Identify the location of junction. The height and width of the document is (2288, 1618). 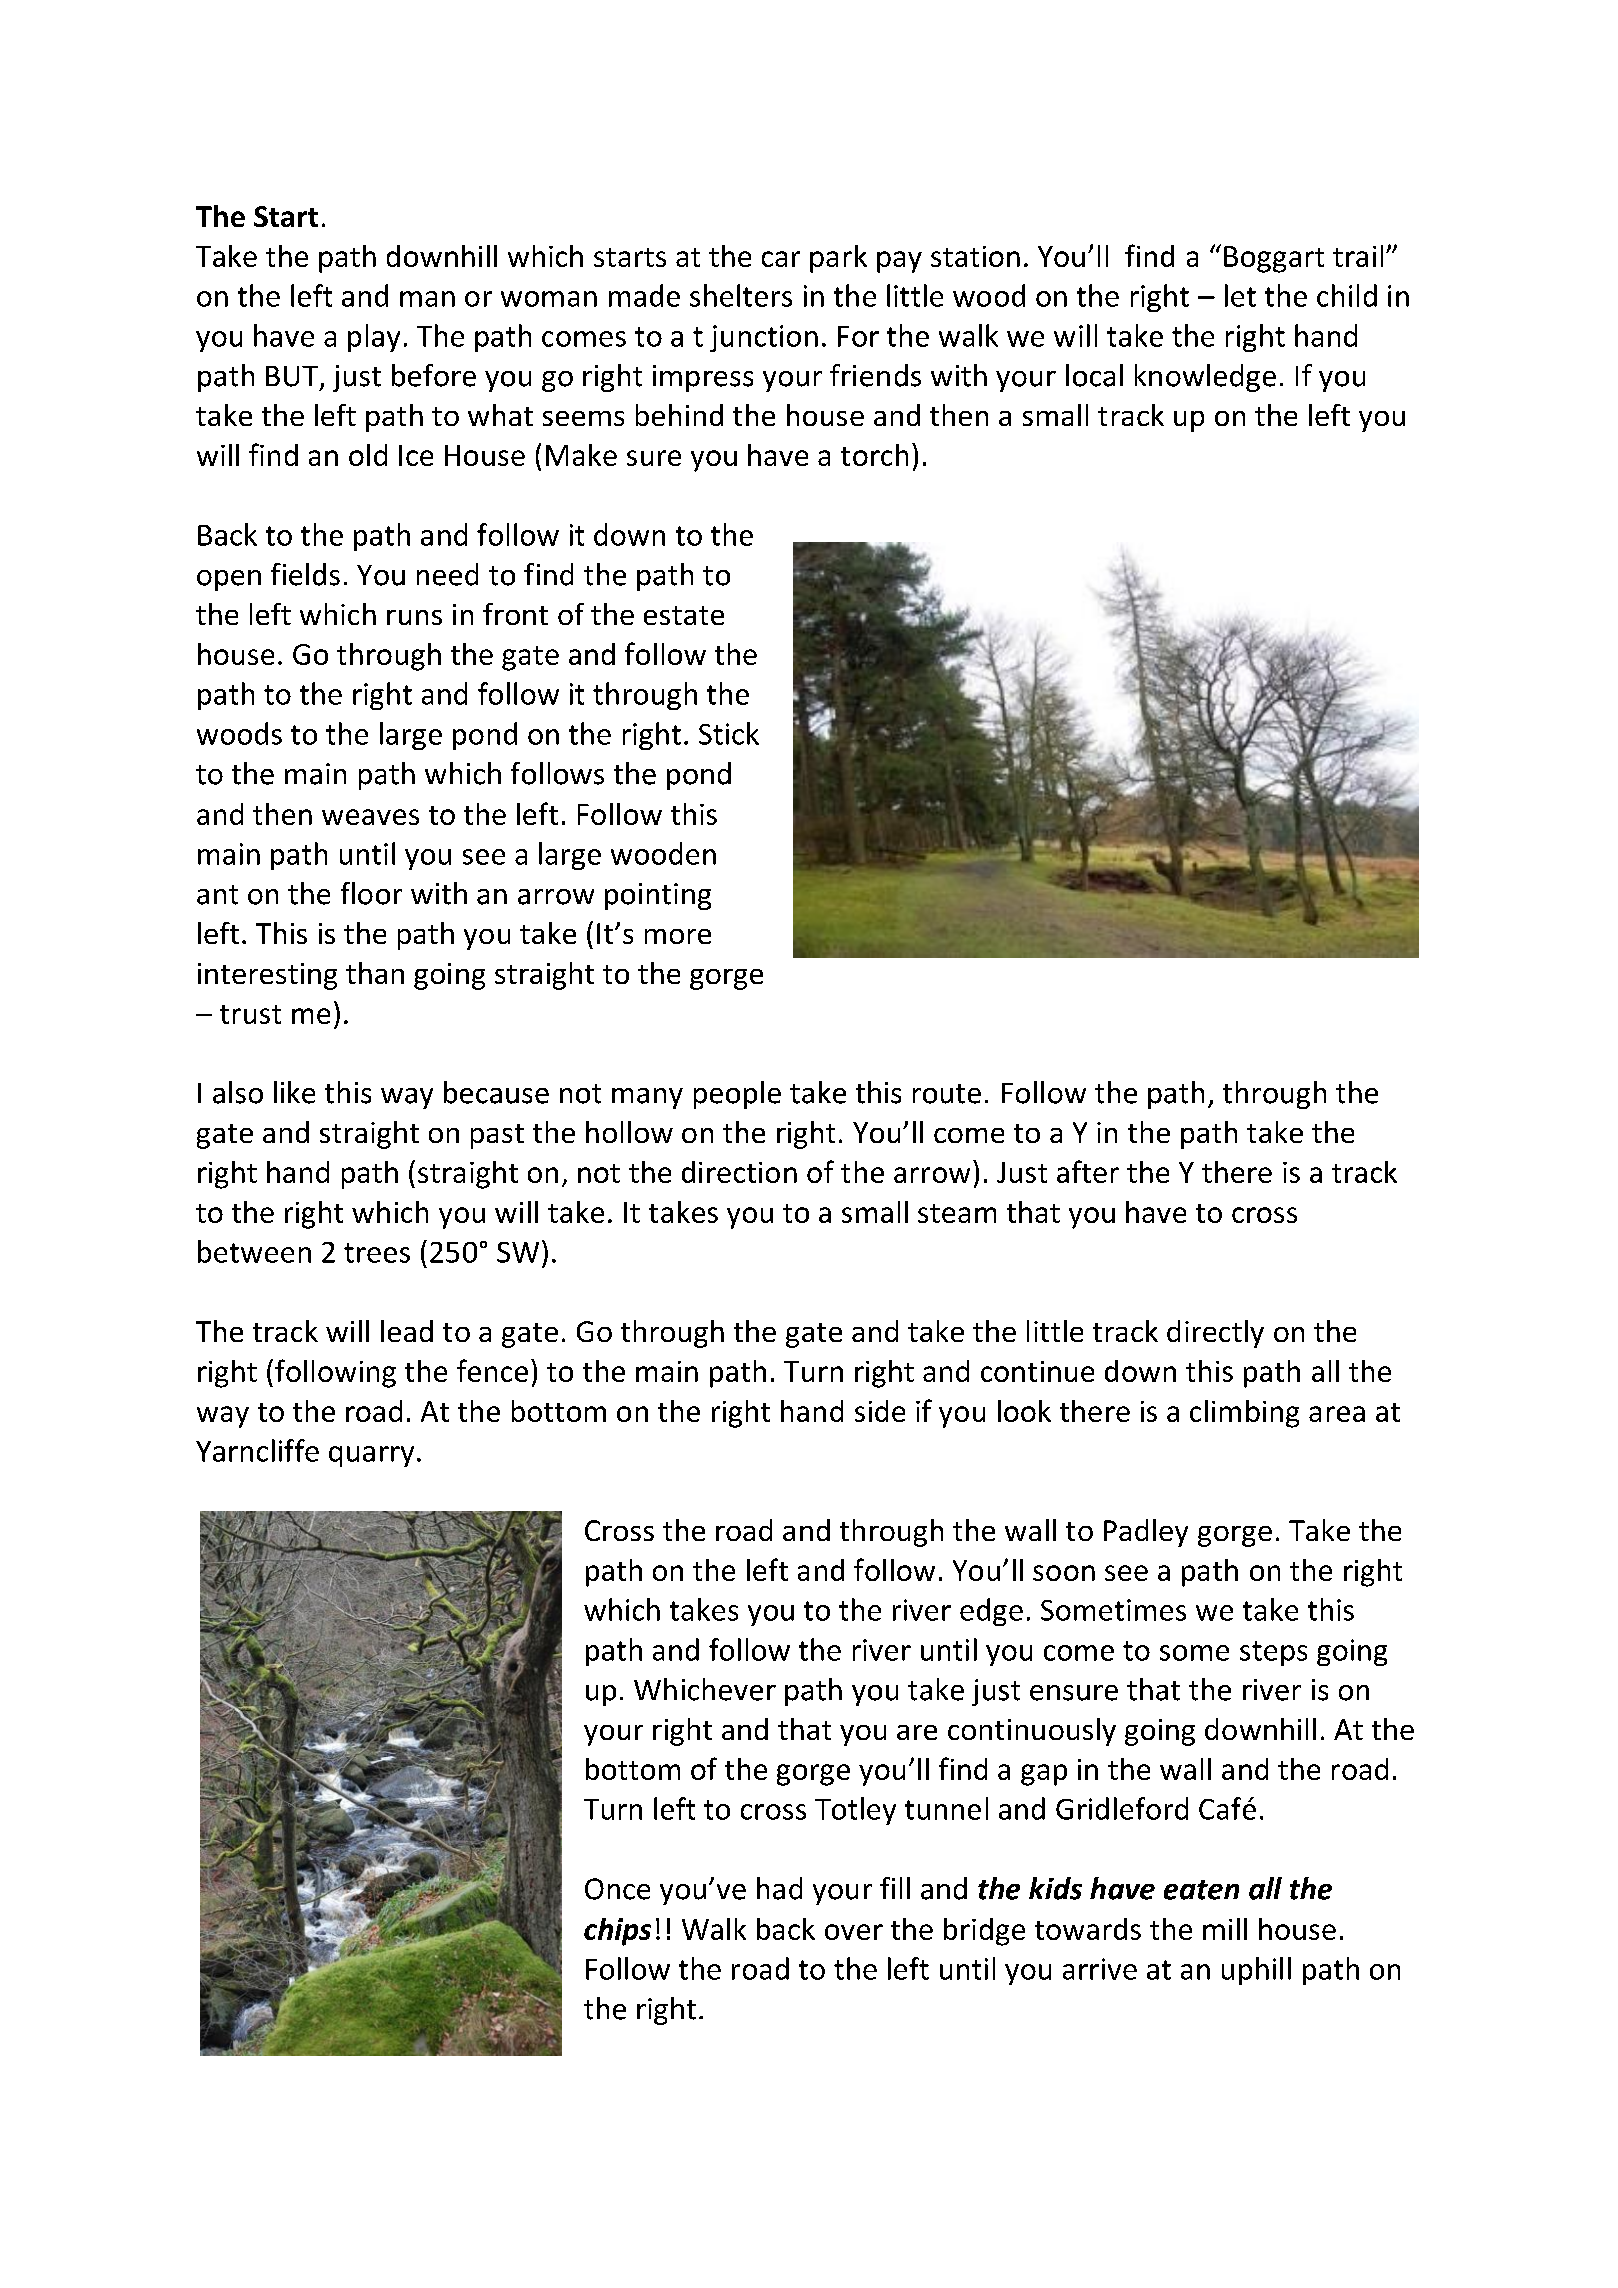
(764, 338).
